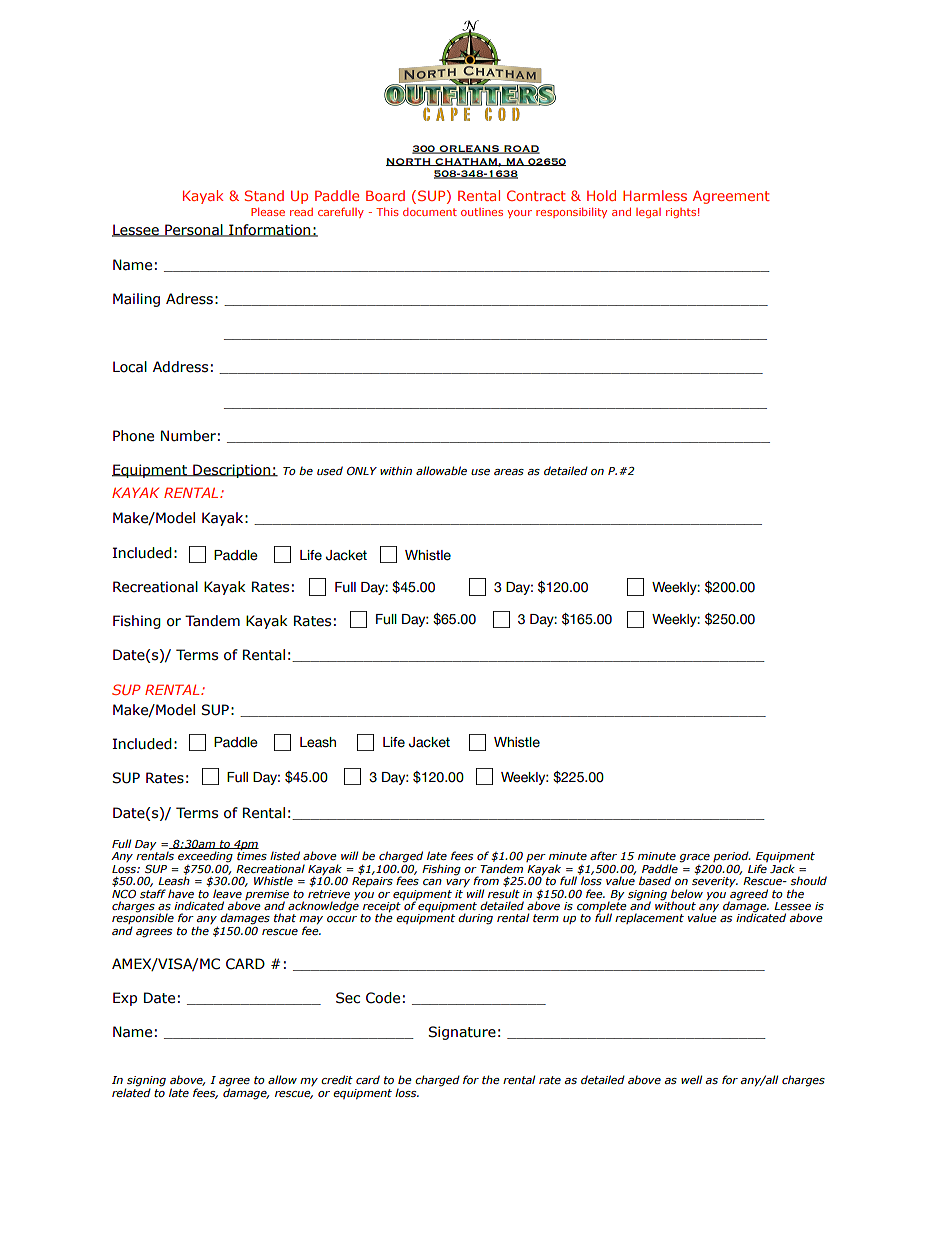 The image size is (952, 1233). Describe the element at coordinates (509, 472) in the document. I see `areas` at that location.
